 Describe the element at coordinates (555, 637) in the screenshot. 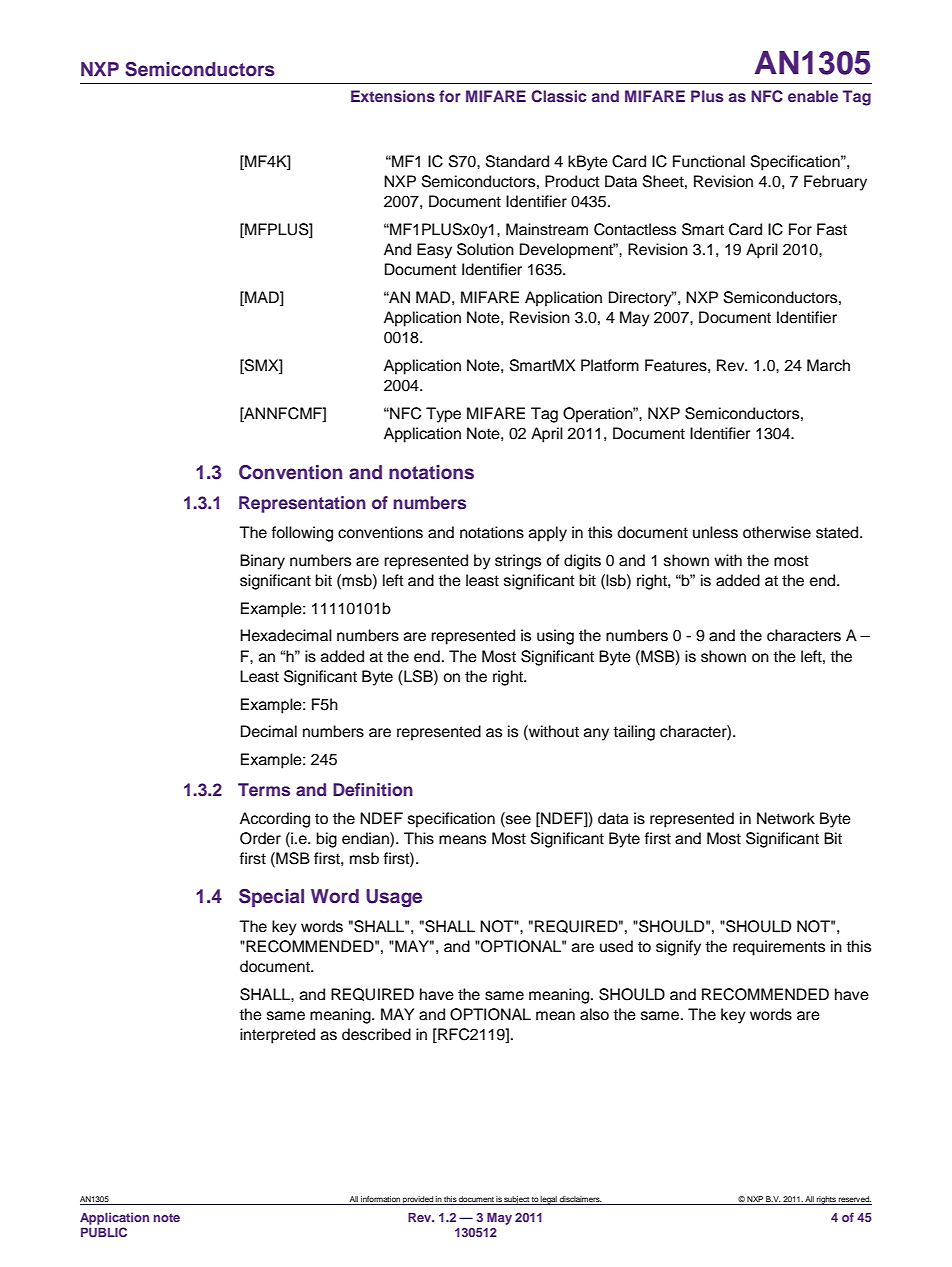

I see `using` at that location.
